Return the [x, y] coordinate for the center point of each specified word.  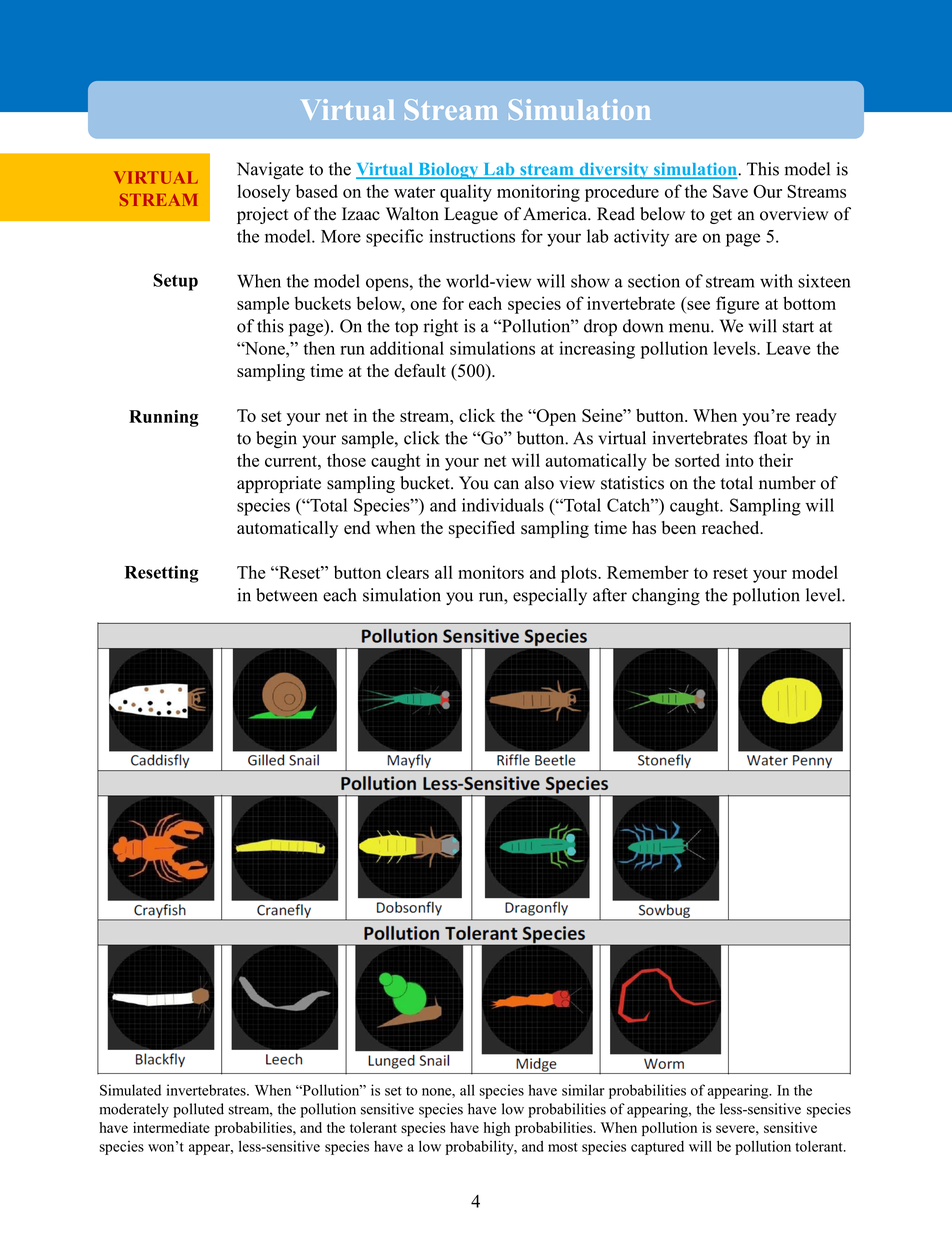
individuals [503, 505]
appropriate [279, 484]
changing [666, 597]
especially [550, 597]
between [287, 595]
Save [730, 191]
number [787, 483]
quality [466, 193]
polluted [198, 1110]
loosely [264, 193]
